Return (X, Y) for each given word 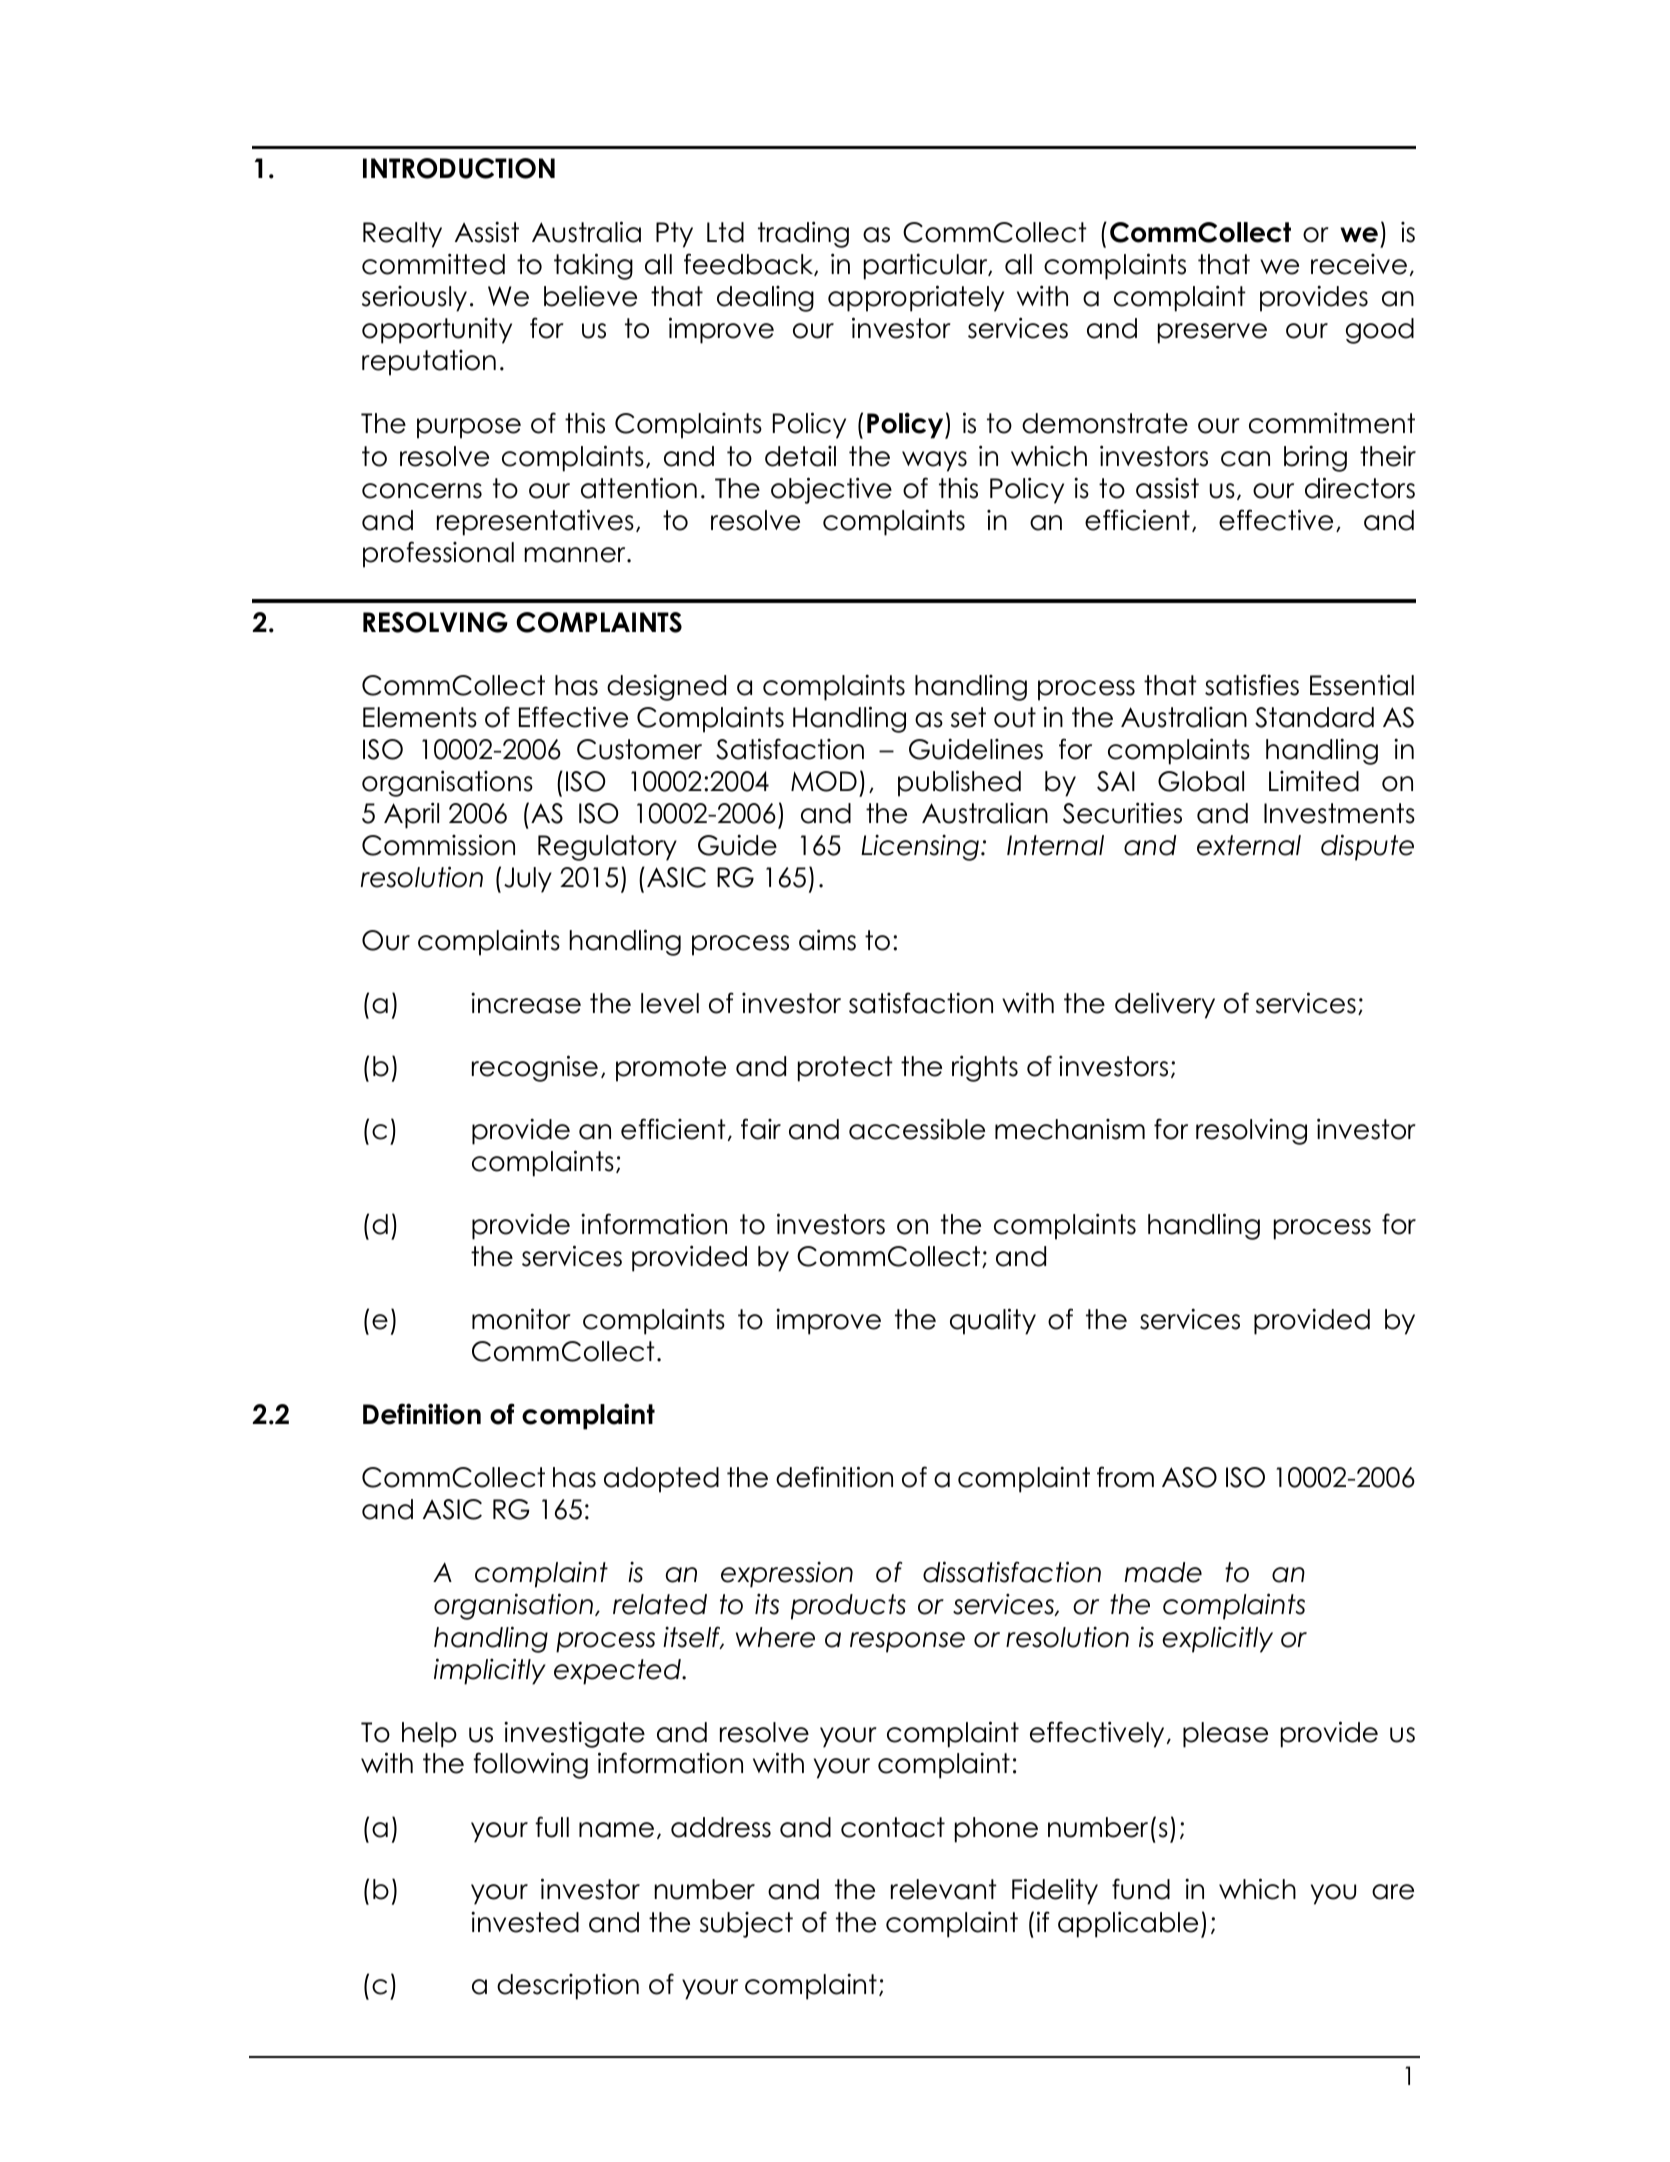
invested (525, 1922)
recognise (535, 1068)
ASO (1189, 1477)
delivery (1165, 1005)
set (968, 717)
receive (1359, 264)
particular (927, 266)
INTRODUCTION (459, 168)
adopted (661, 1480)
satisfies (1252, 685)
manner (576, 555)
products (848, 1607)
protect (845, 1069)
